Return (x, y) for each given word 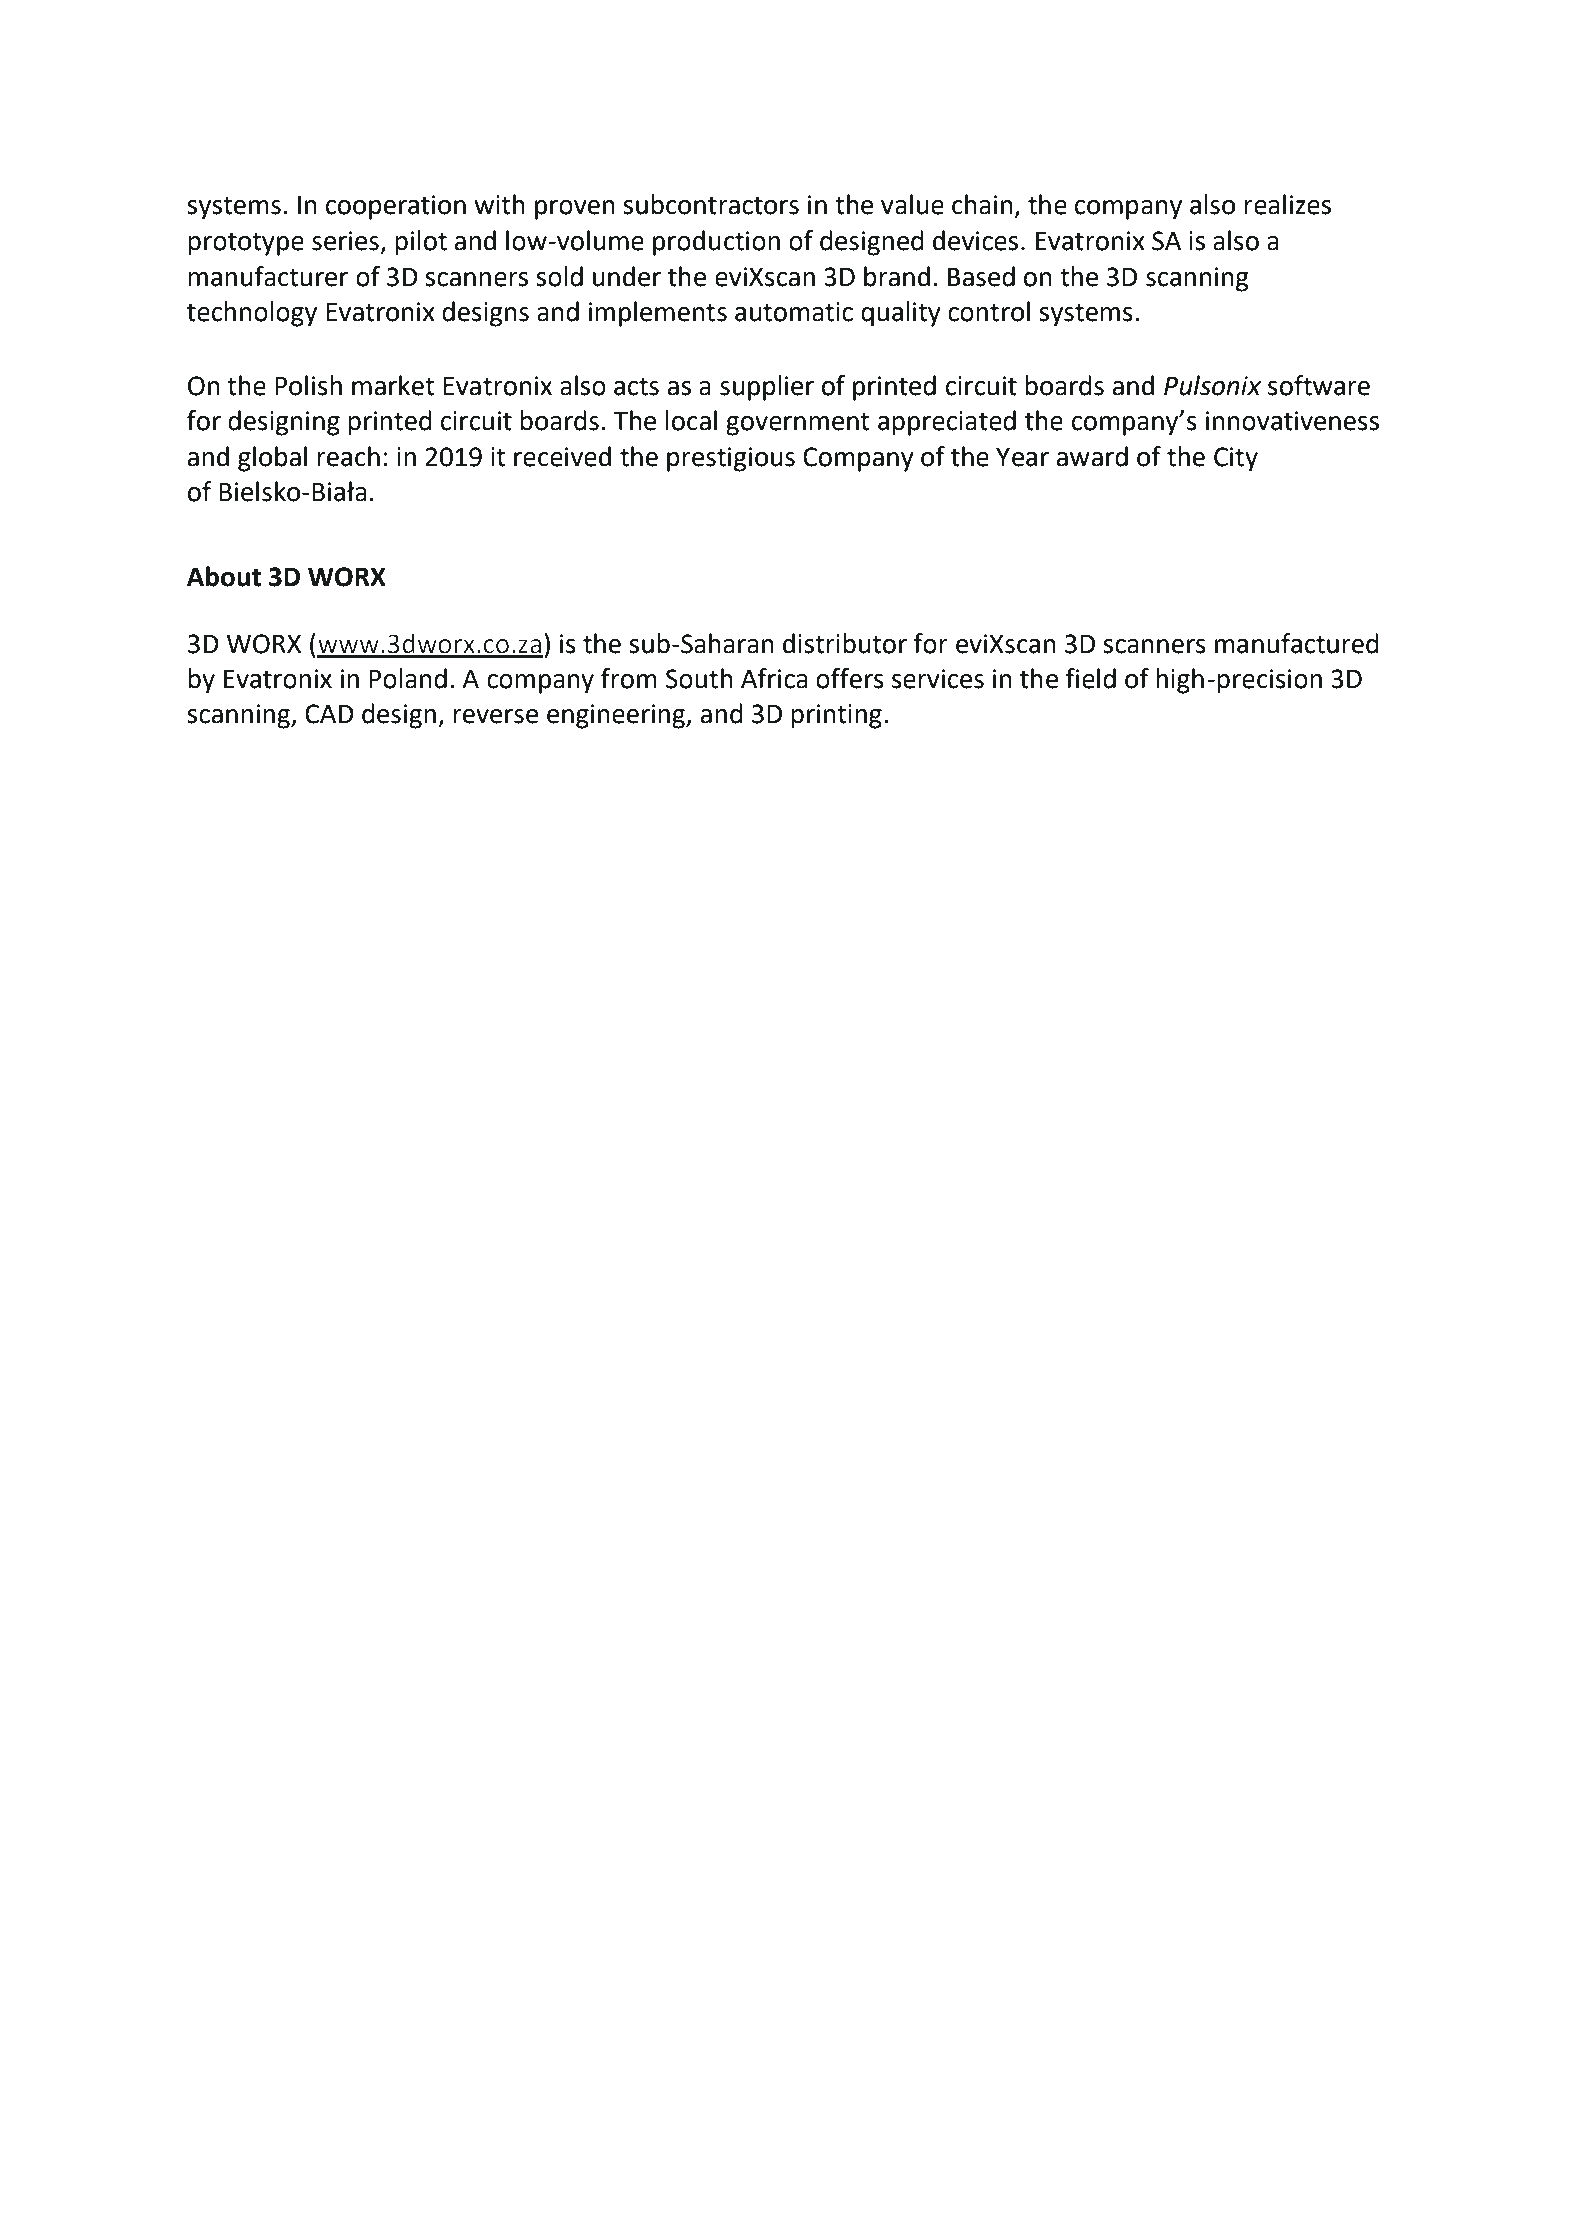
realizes (1287, 204)
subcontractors (711, 204)
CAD (329, 714)
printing (836, 716)
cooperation (396, 207)
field (1090, 678)
